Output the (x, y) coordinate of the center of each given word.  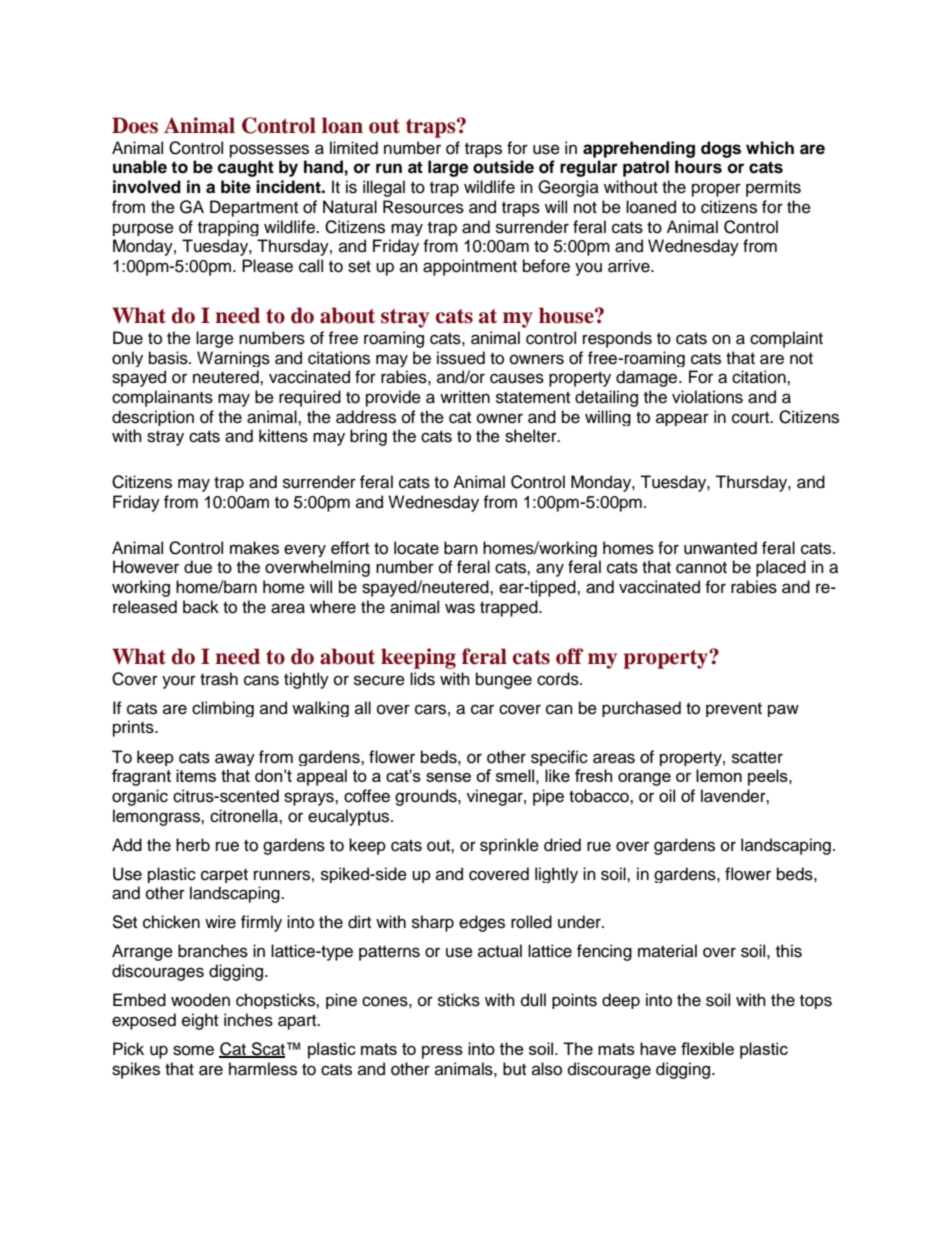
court (752, 418)
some (193, 1050)
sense (448, 777)
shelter (532, 436)
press (442, 1052)
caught (245, 168)
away (235, 759)
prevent (734, 710)
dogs (721, 149)
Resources (423, 207)
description (153, 418)
